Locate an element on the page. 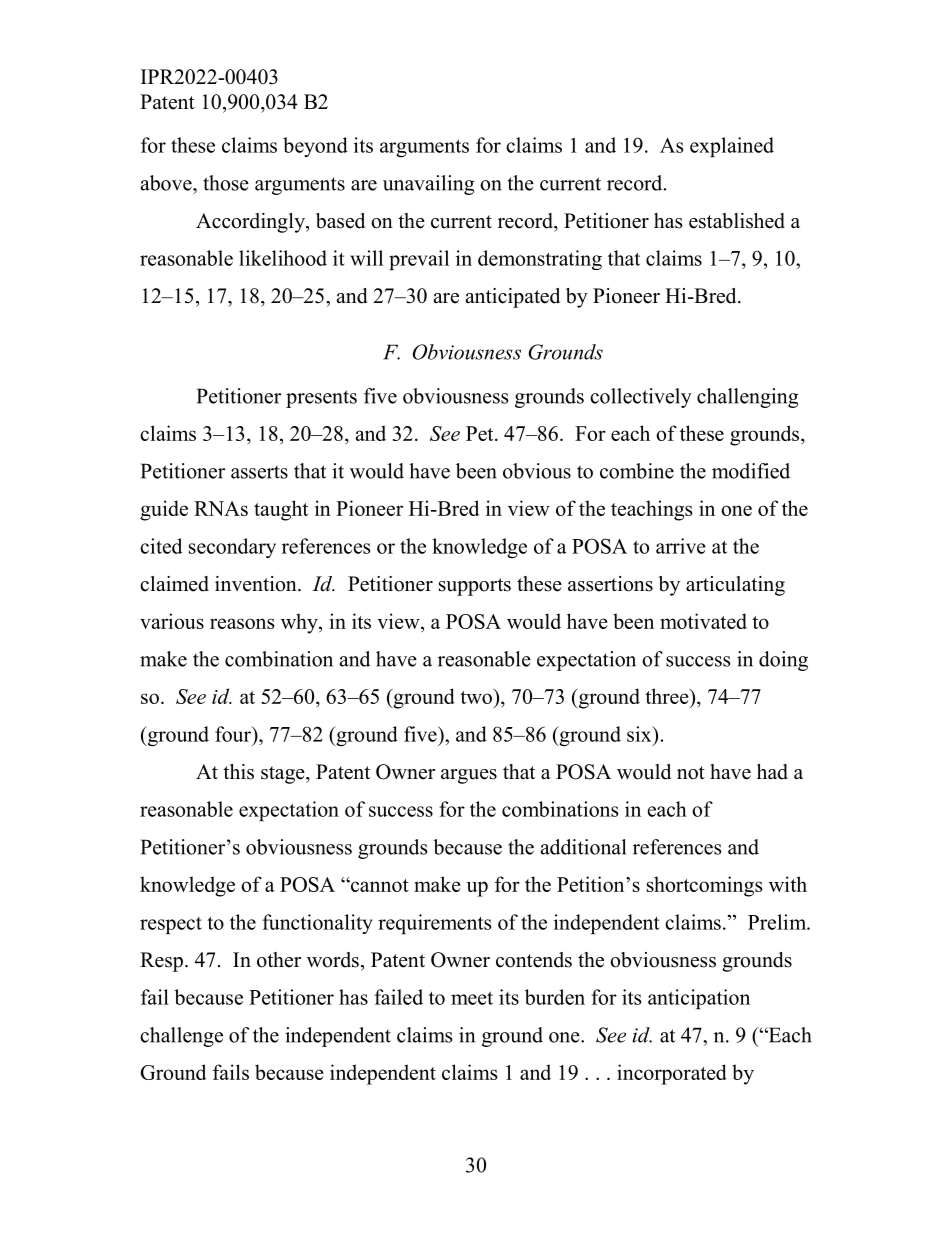  incorporated is located at coordinates (672, 1074).
